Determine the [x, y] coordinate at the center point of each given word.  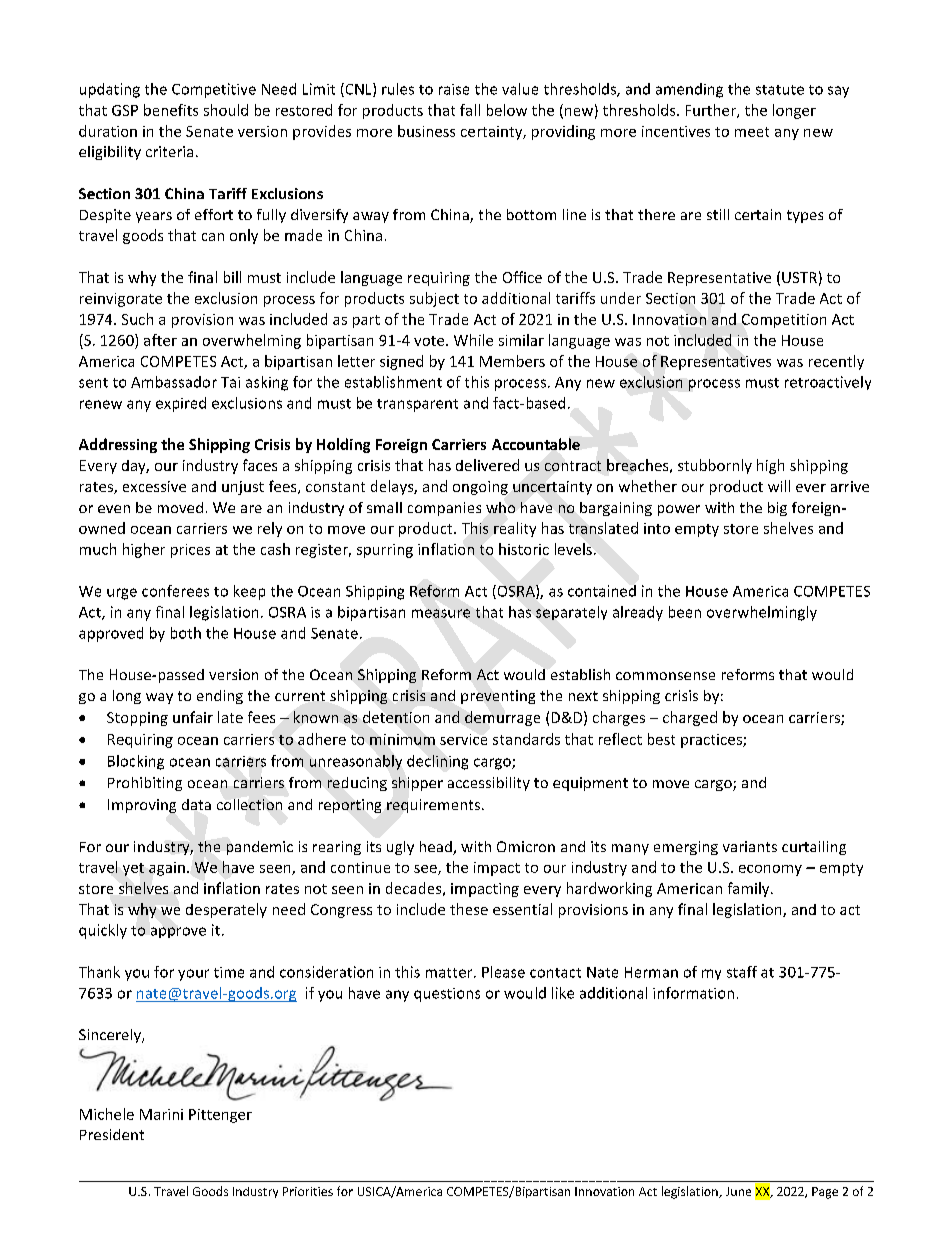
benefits [171, 110]
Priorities [308, 1191]
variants [750, 846]
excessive [154, 486]
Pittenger [220, 1116]
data [196, 804]
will [779, 486]
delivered [487, 465]
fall [470, 110]
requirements [433, 806]
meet [752, 132]
